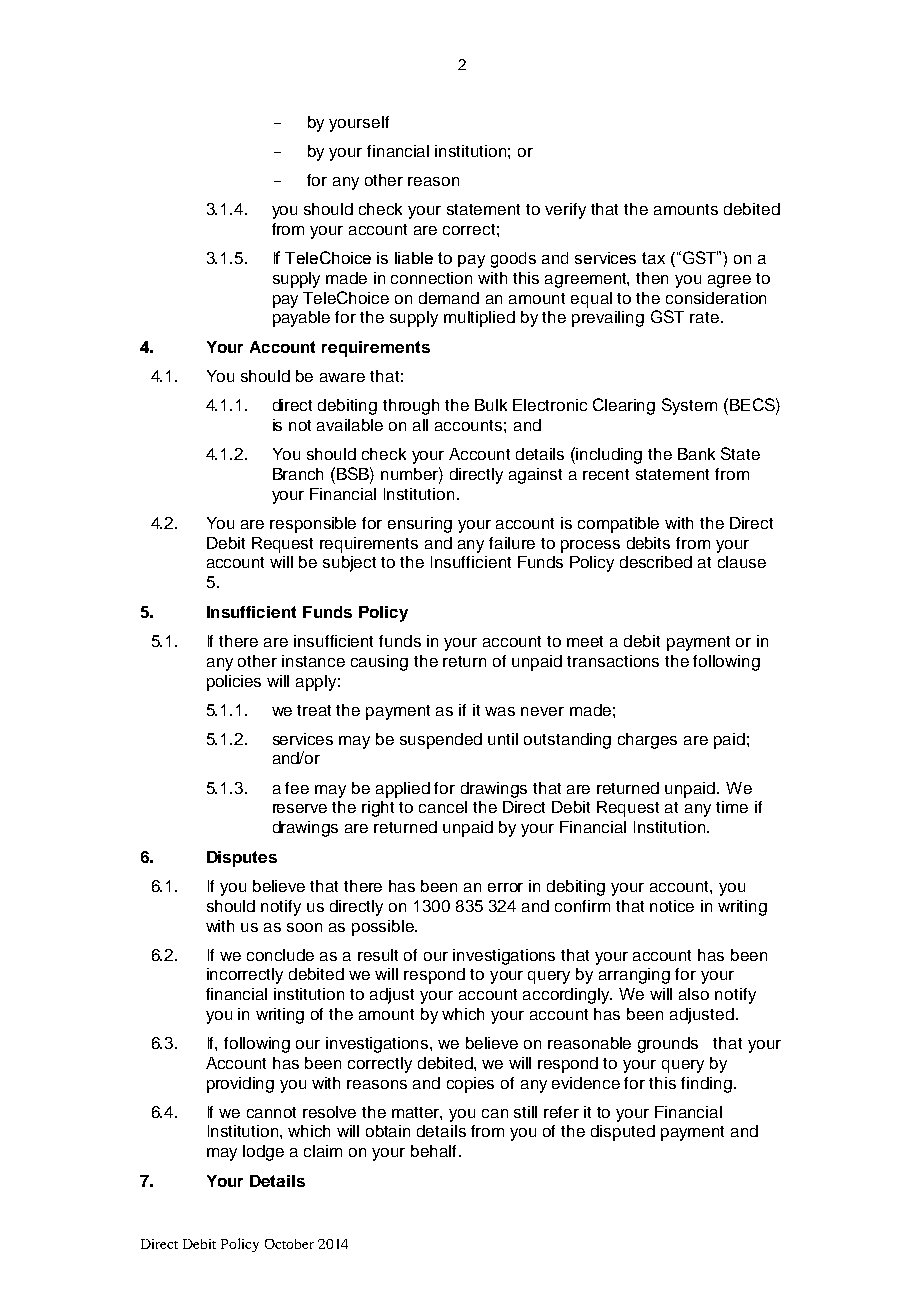  What do you see at coordinates (694, 994) in the image?
I see `also` at bounding box center [694, 994].
